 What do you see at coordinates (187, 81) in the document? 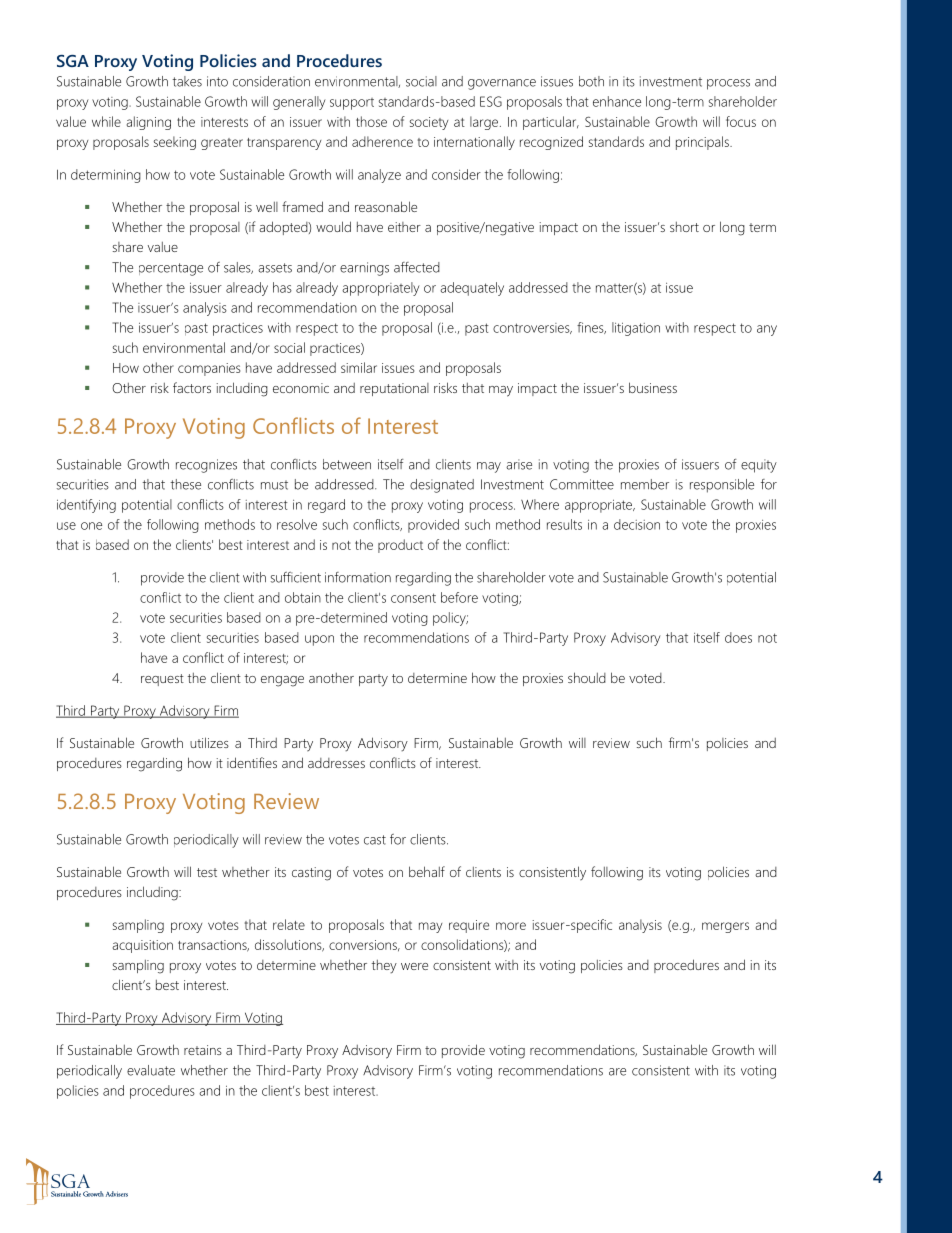
I see `takes` at bounding box center [187, 81].
